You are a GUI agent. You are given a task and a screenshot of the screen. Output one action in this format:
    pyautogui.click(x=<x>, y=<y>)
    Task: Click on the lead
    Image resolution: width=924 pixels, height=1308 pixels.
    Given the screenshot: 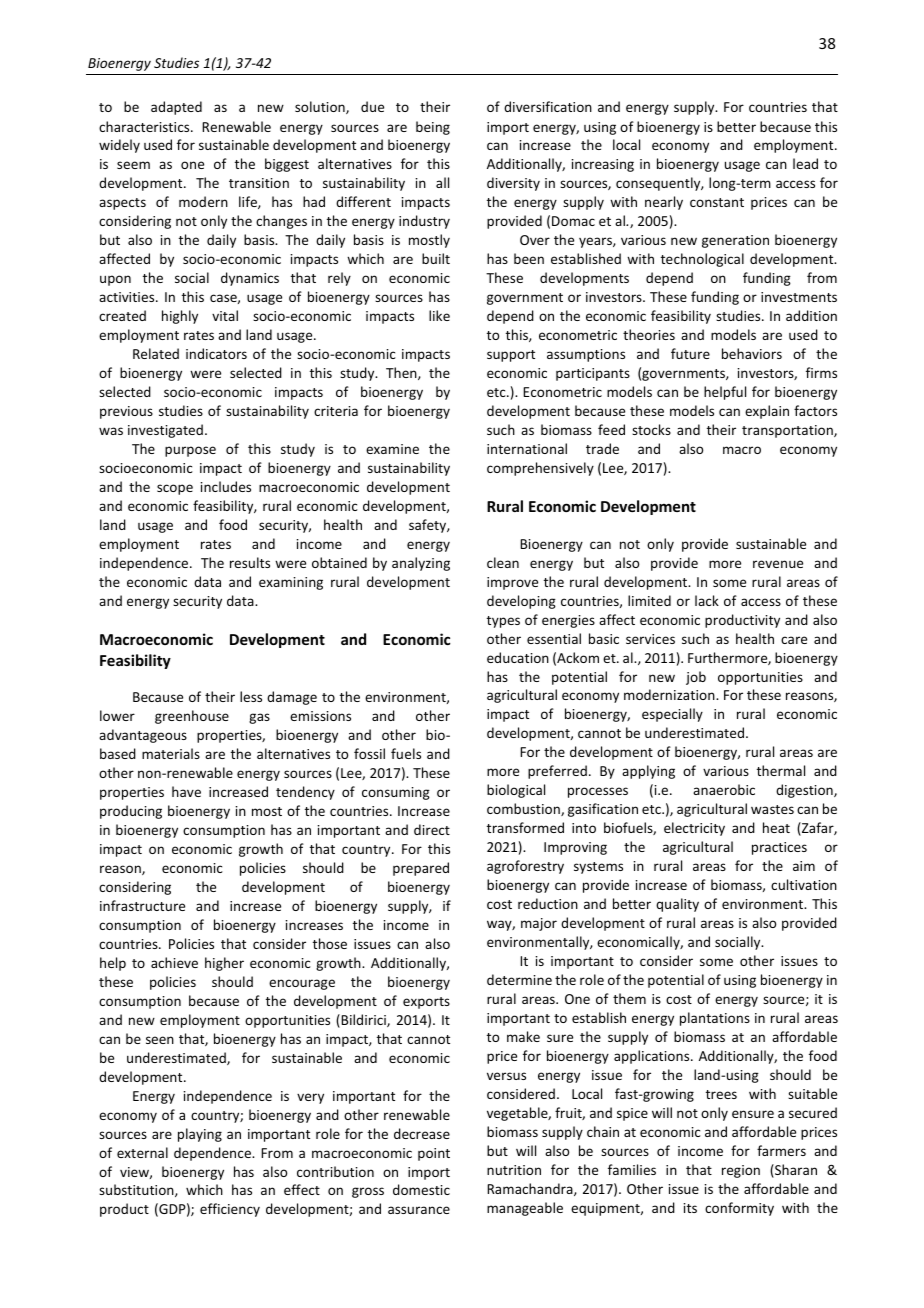 What is the action you would take?
    pyautogui.click(x=805, y=163)
